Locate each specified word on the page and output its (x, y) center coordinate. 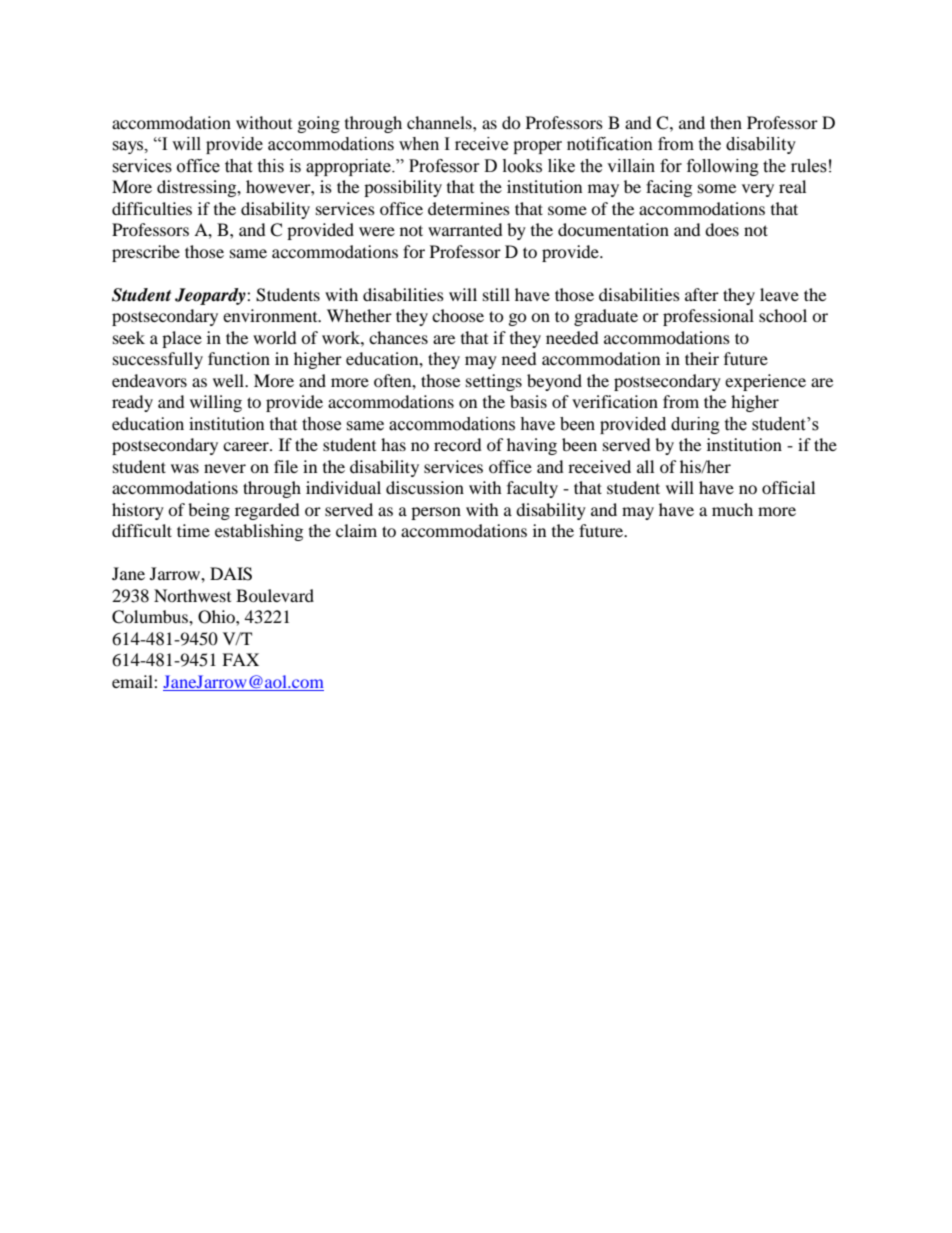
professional (708, 317)
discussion (425, 487)
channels (440, 122)
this (270, 166)
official (788, 487)
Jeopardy (211, 296)
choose (458, 315)
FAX (240, 659)
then (726, 122)
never (225, 468)
